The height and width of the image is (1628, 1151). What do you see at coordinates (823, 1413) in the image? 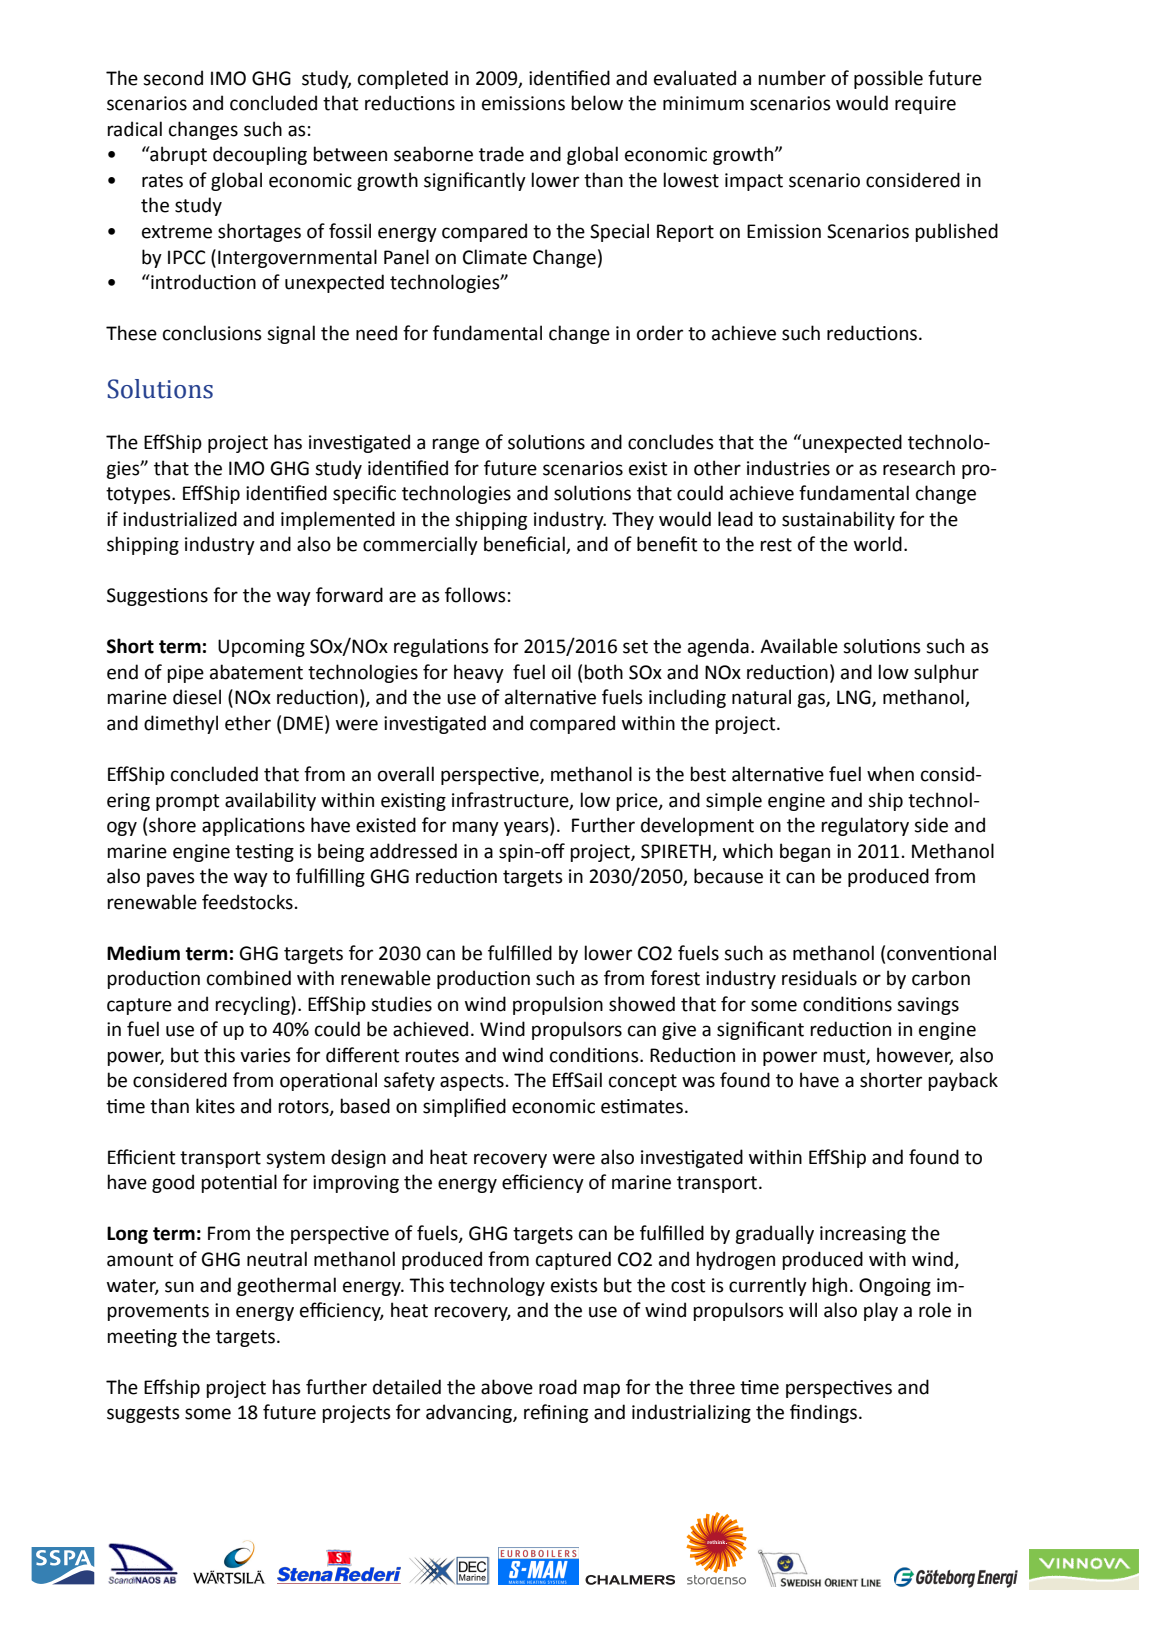
I see `findings` at bounding box center [823, 1413].
